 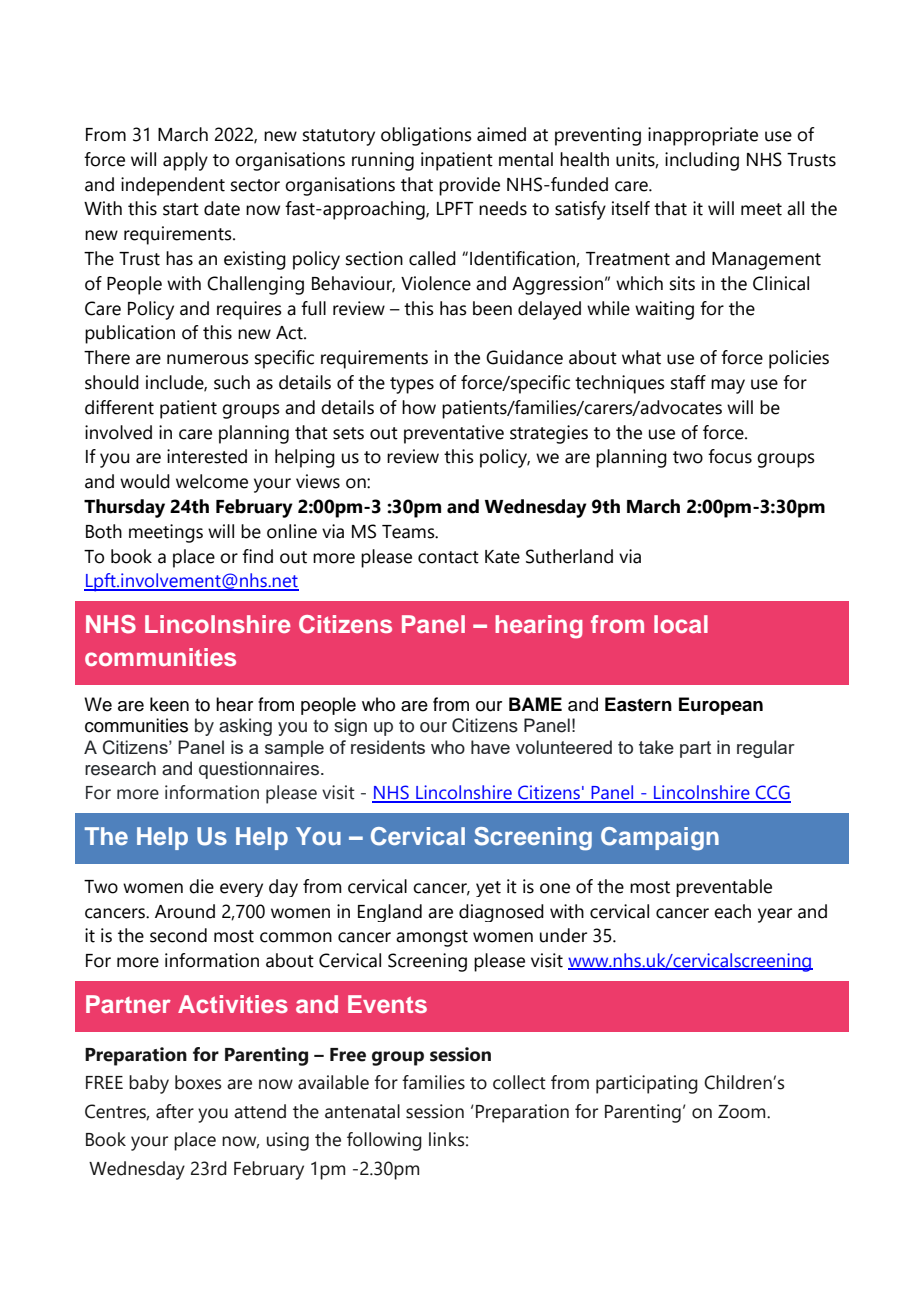 I want to click on preventative, so click(x=454, y=434).
